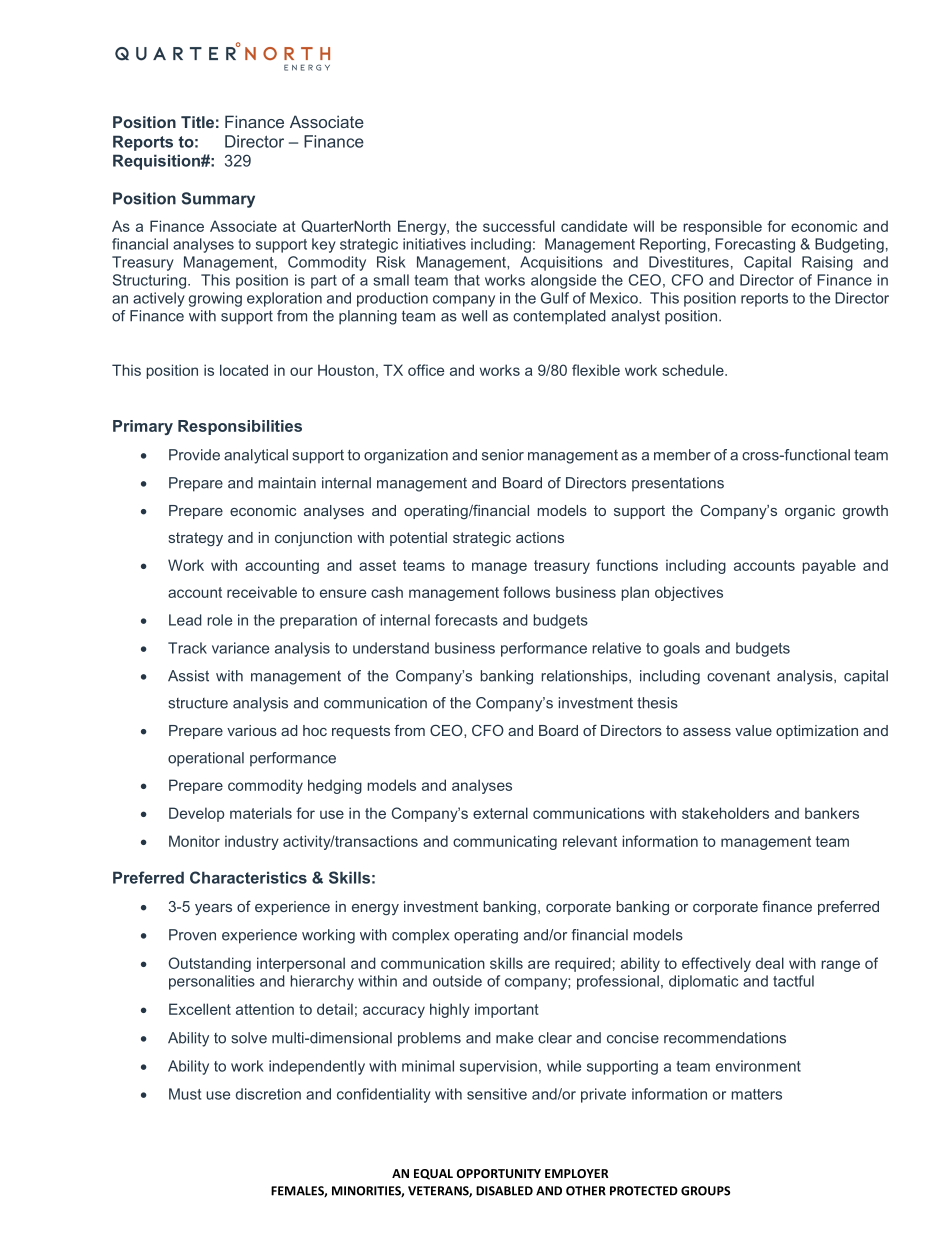 This document has width=952, height=1233. I want to click on organic, so click(810, 512).
